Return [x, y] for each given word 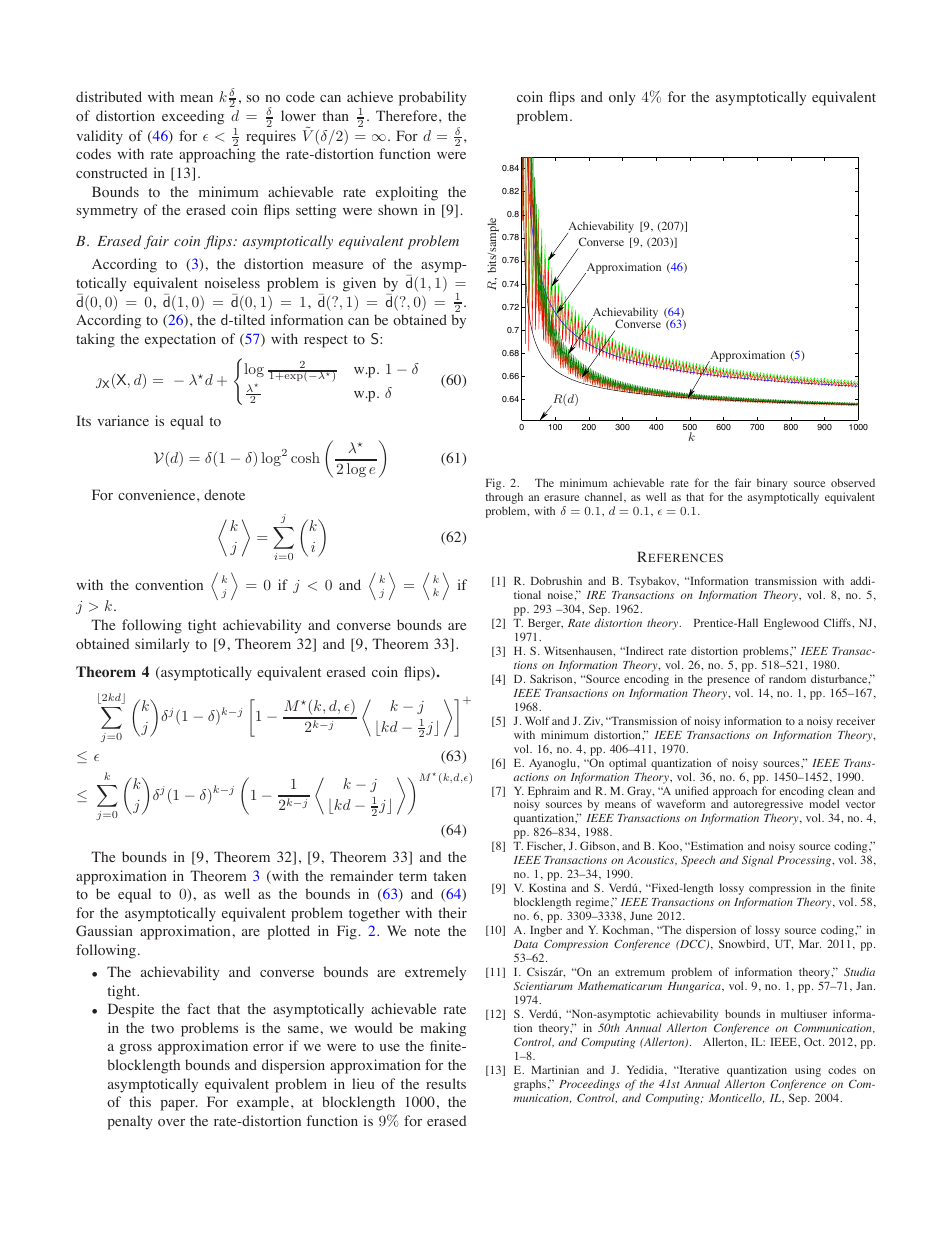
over [171, 1123]
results [446, 1083]
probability [433, 98]
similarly [162, 645]
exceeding [193, 117]
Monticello [736, 1098]
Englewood [791, 624]
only [622, 98]
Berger [545, 624]
